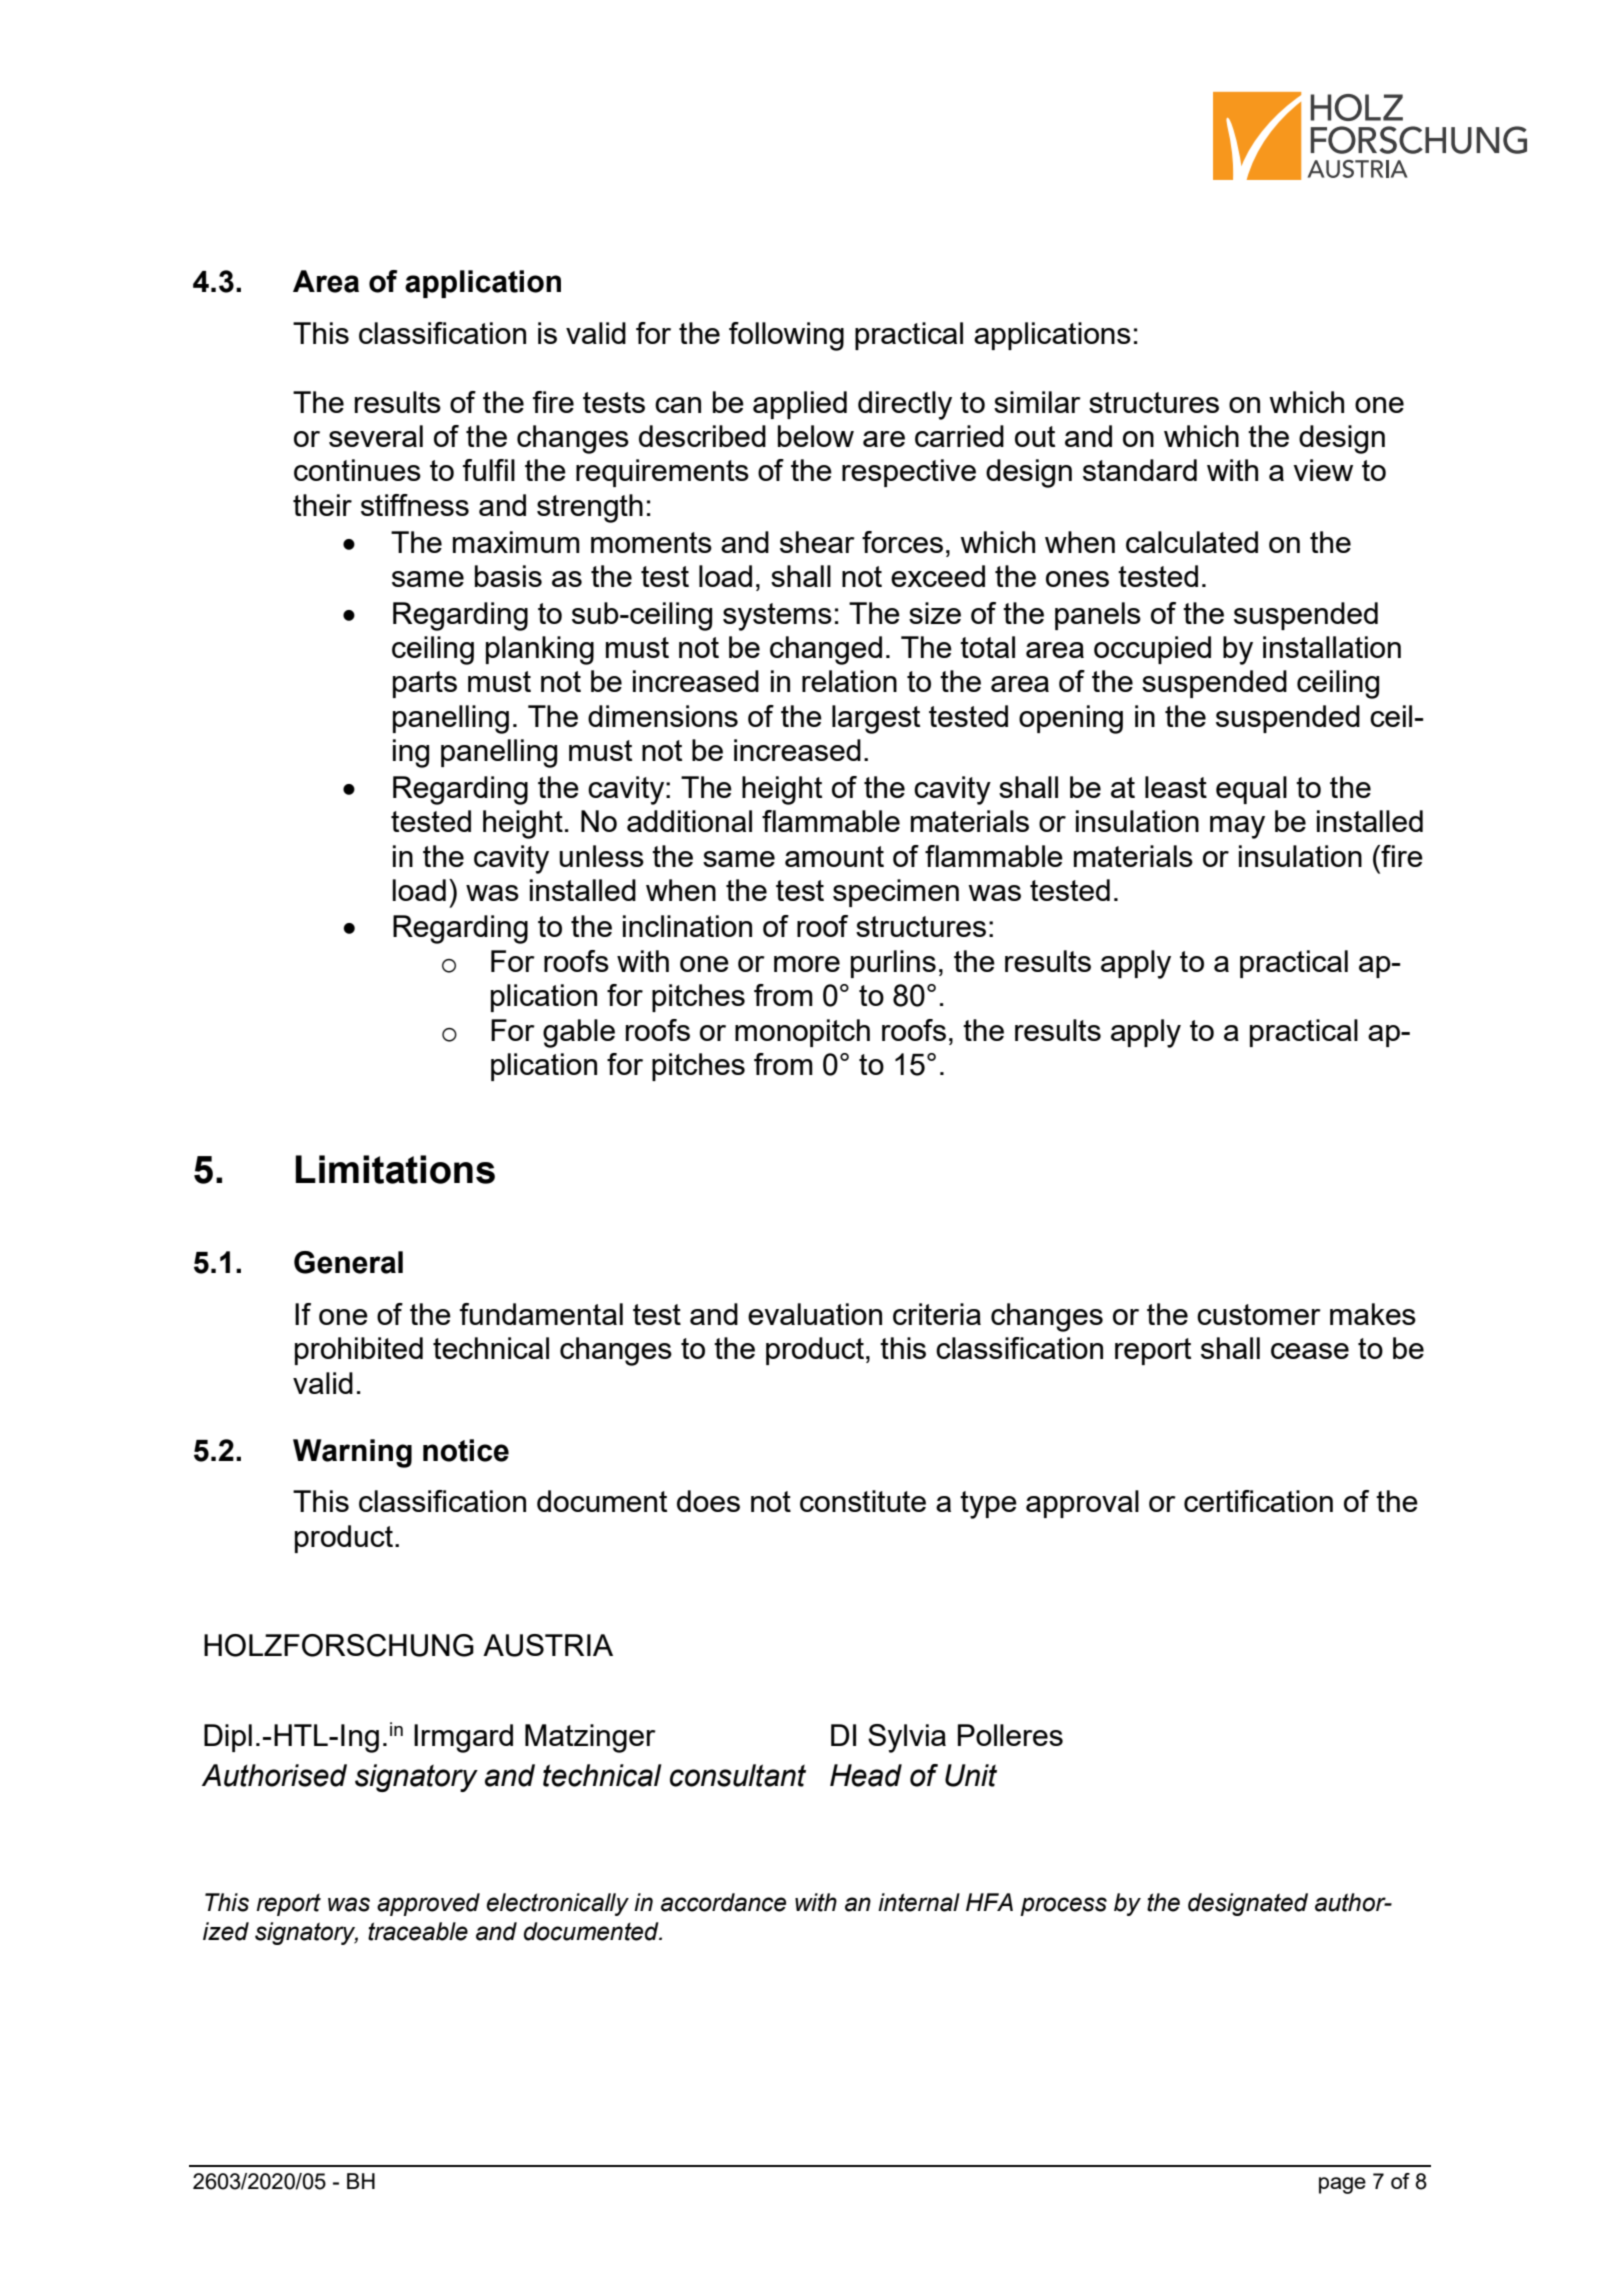 The width and height of the document is (1620, 2292). What do you see at coordinates (1323, 470) in the document?
I see `view` at bounding box center [1323, 470].
